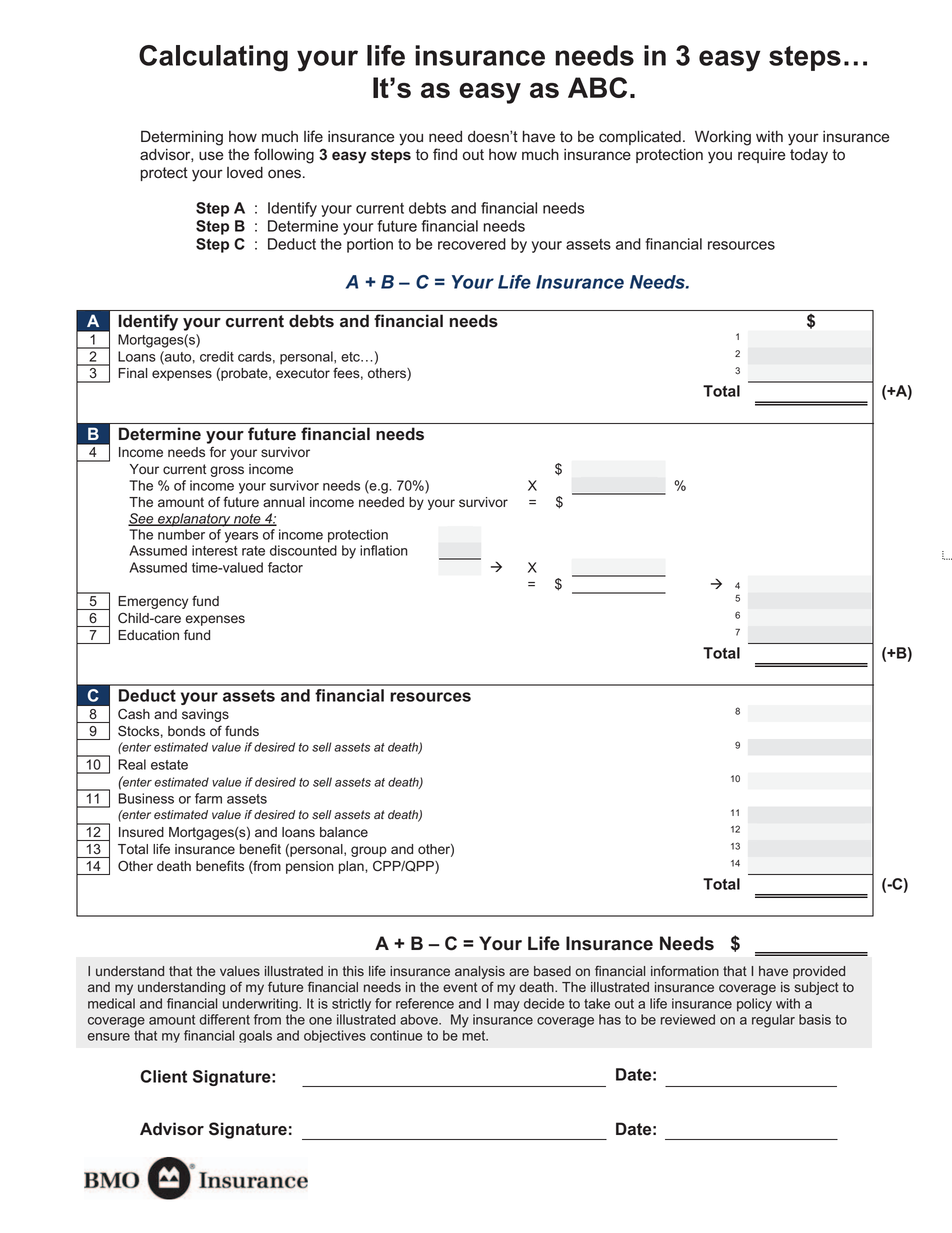 Image resolution: width=952 pixels, height=1233 pixels. What do you see at coordinates (208, 798) in the screenshot?
I see `farm` at bounding box center [208, 798].
